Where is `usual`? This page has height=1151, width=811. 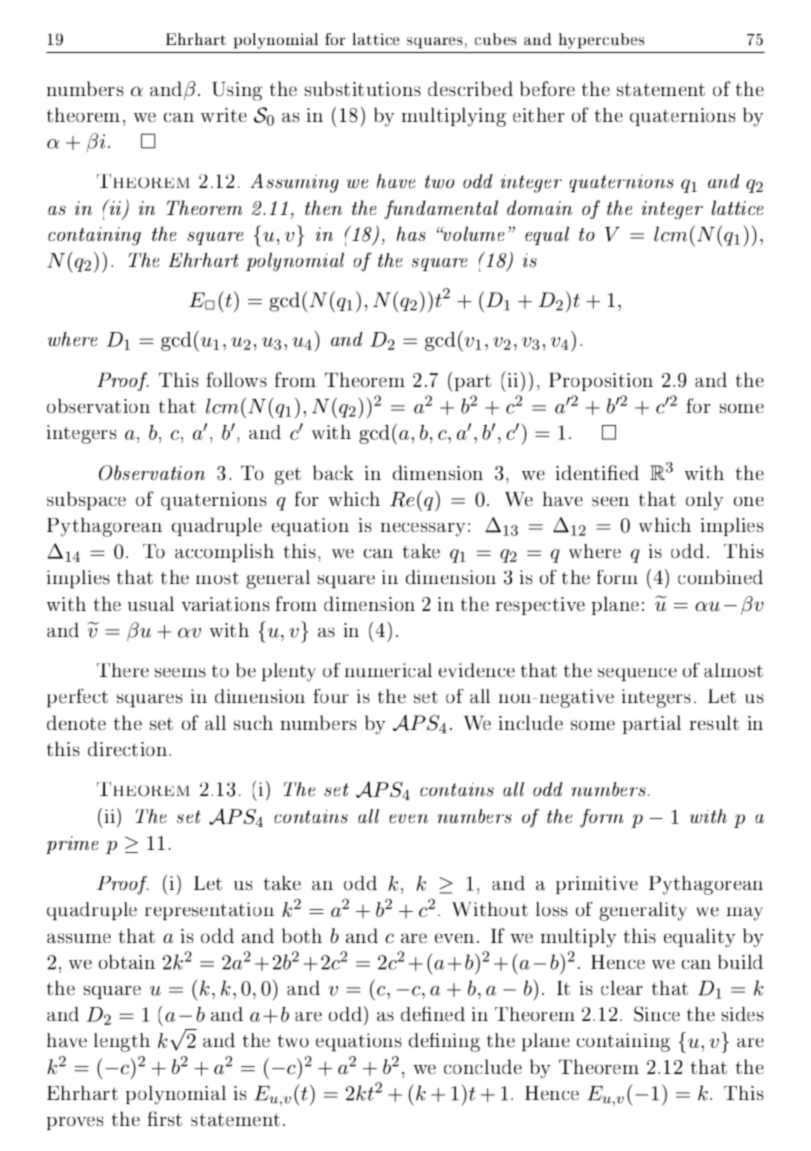 usual is located at coordinates (151, 603).
